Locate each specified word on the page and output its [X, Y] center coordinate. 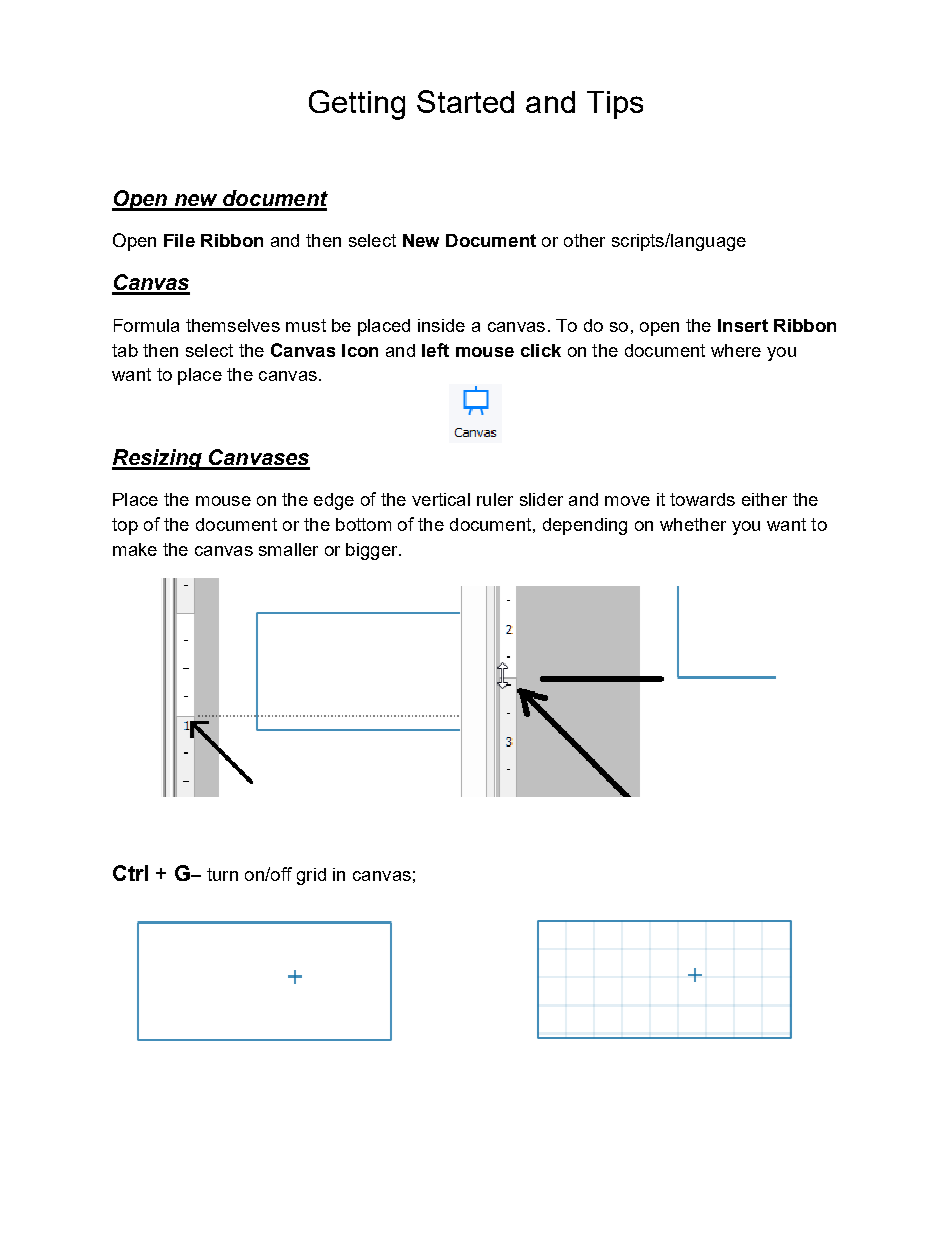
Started [465, 101]
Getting [357, 105]
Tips [615, 105]
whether [693, 524]
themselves [233, 325]
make [135, 549]
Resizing [158, 459]
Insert [743, 325]
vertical [441, 499]
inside [441, 325]
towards [702, 499]
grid [311, 876]
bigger [373, 551]
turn [222, 874]
